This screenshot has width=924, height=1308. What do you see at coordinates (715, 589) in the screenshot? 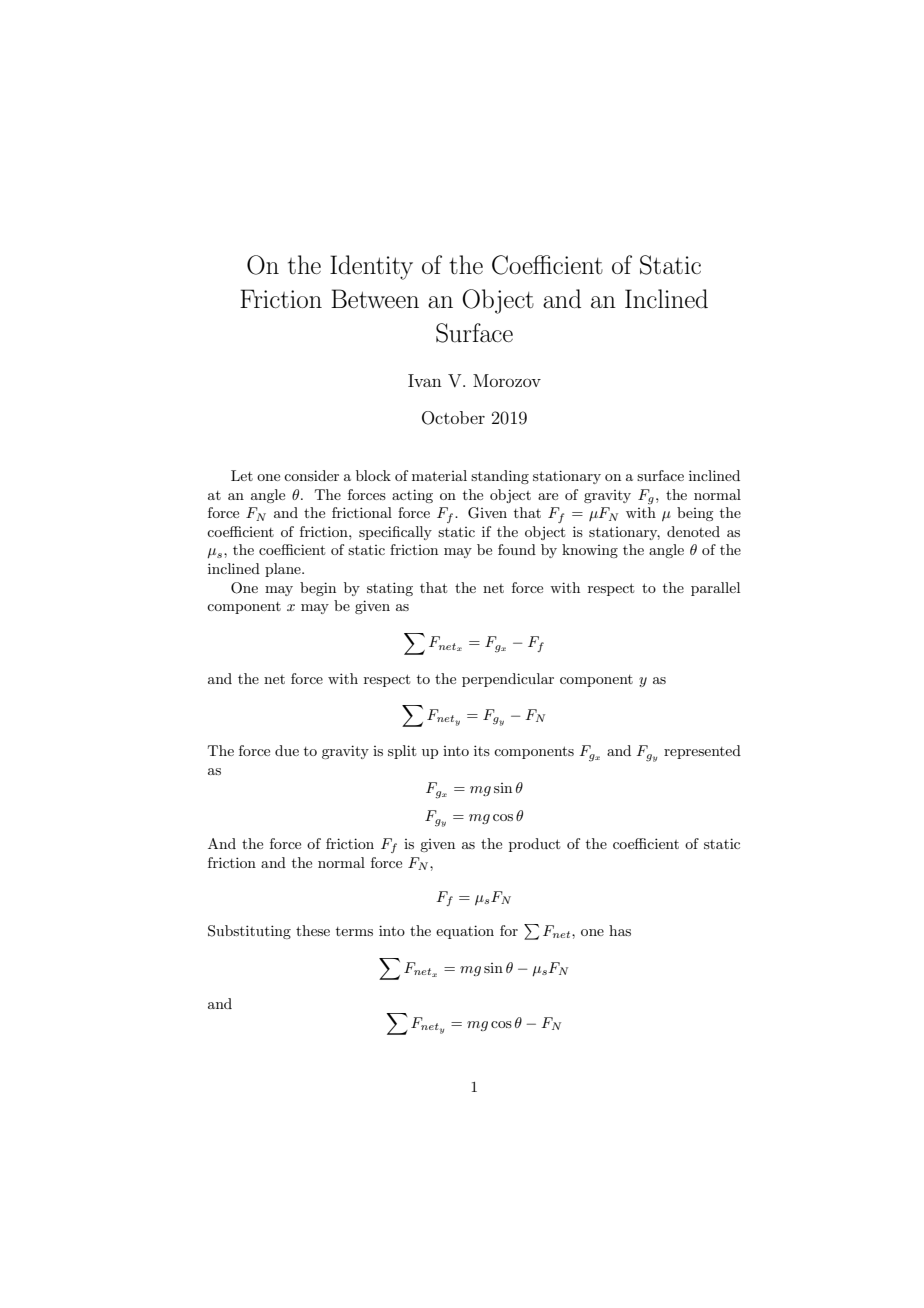
I see `parallel` at bounding box center [715, 589].
